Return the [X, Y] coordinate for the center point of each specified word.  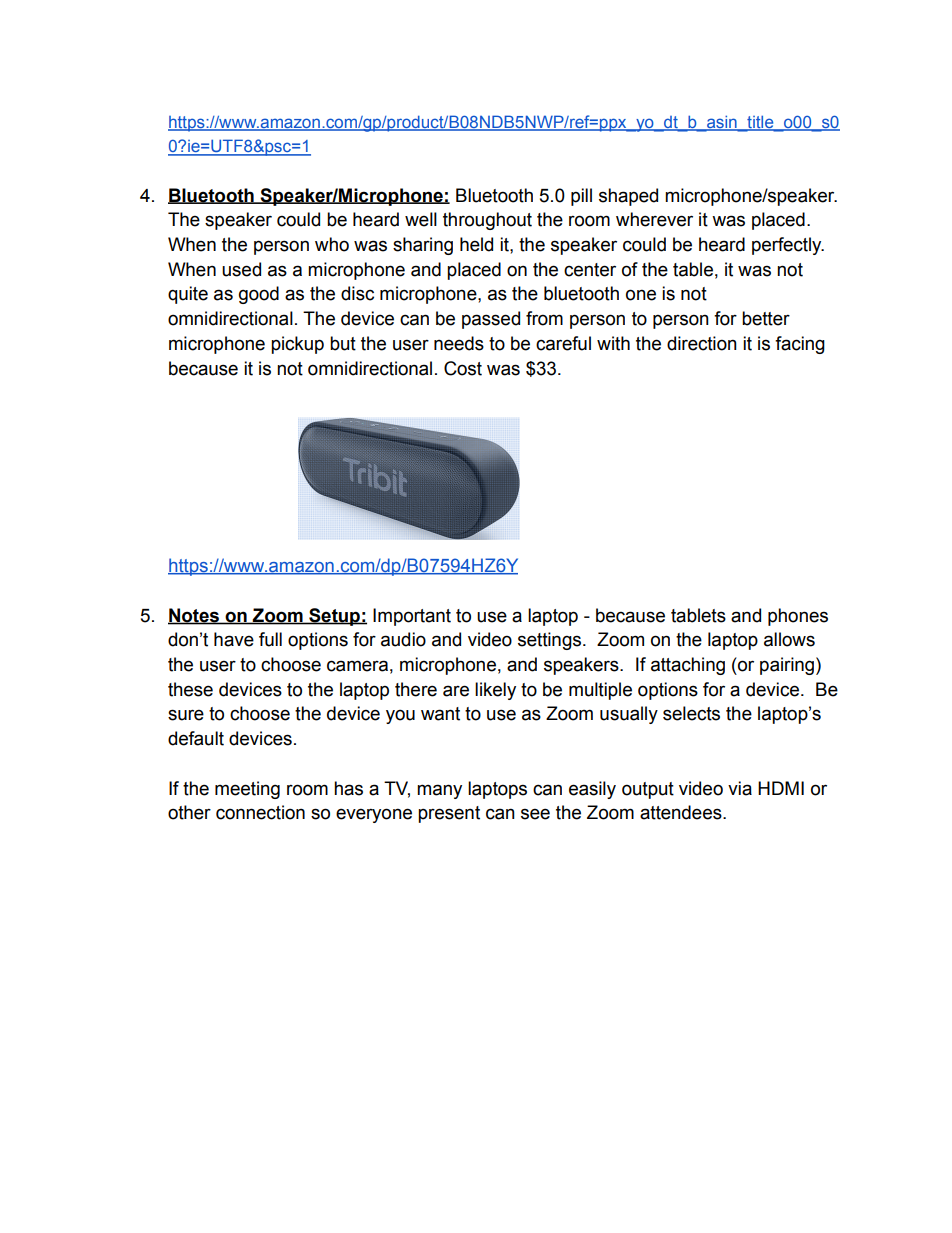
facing [800, 345]
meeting [247, 790]
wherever [654, 219]
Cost [463, 368]
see [535, 814]
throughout [487, 221]
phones [798, 617]
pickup [297, 345]
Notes [194, 616]
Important [412, 617]
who [332, 244]
